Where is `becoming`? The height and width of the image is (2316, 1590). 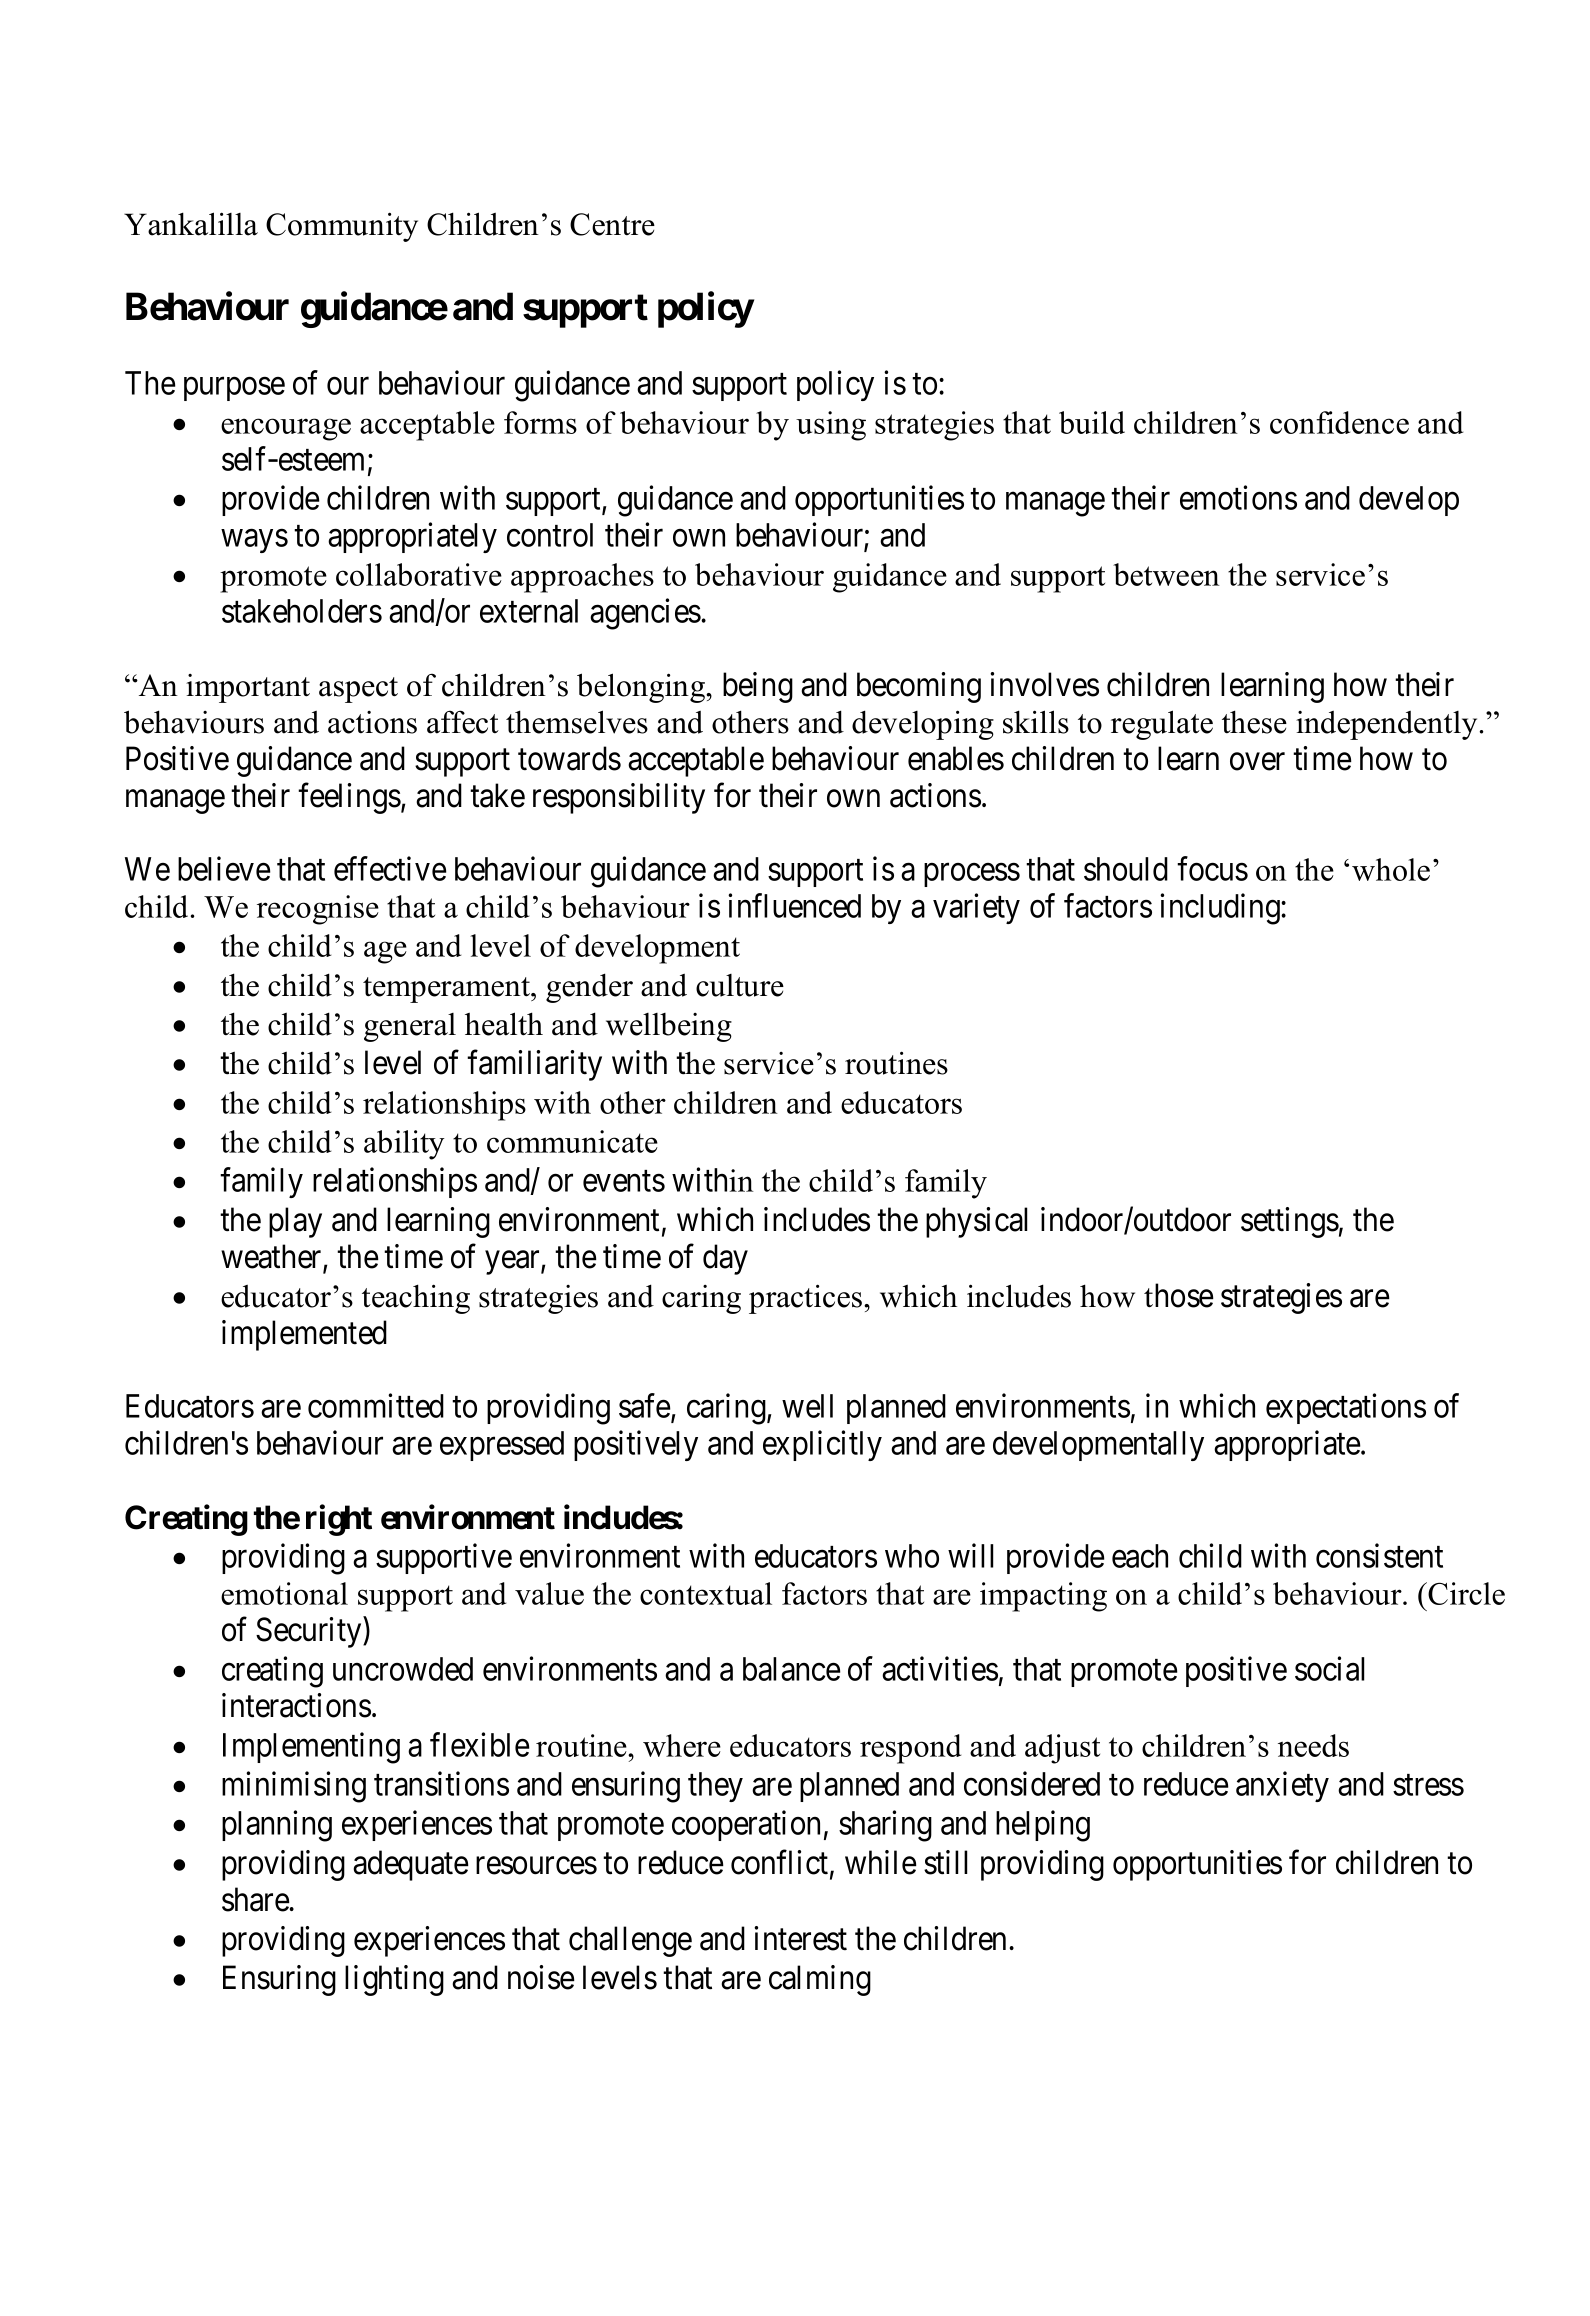 becoming is located at coordinates (919, 687).
